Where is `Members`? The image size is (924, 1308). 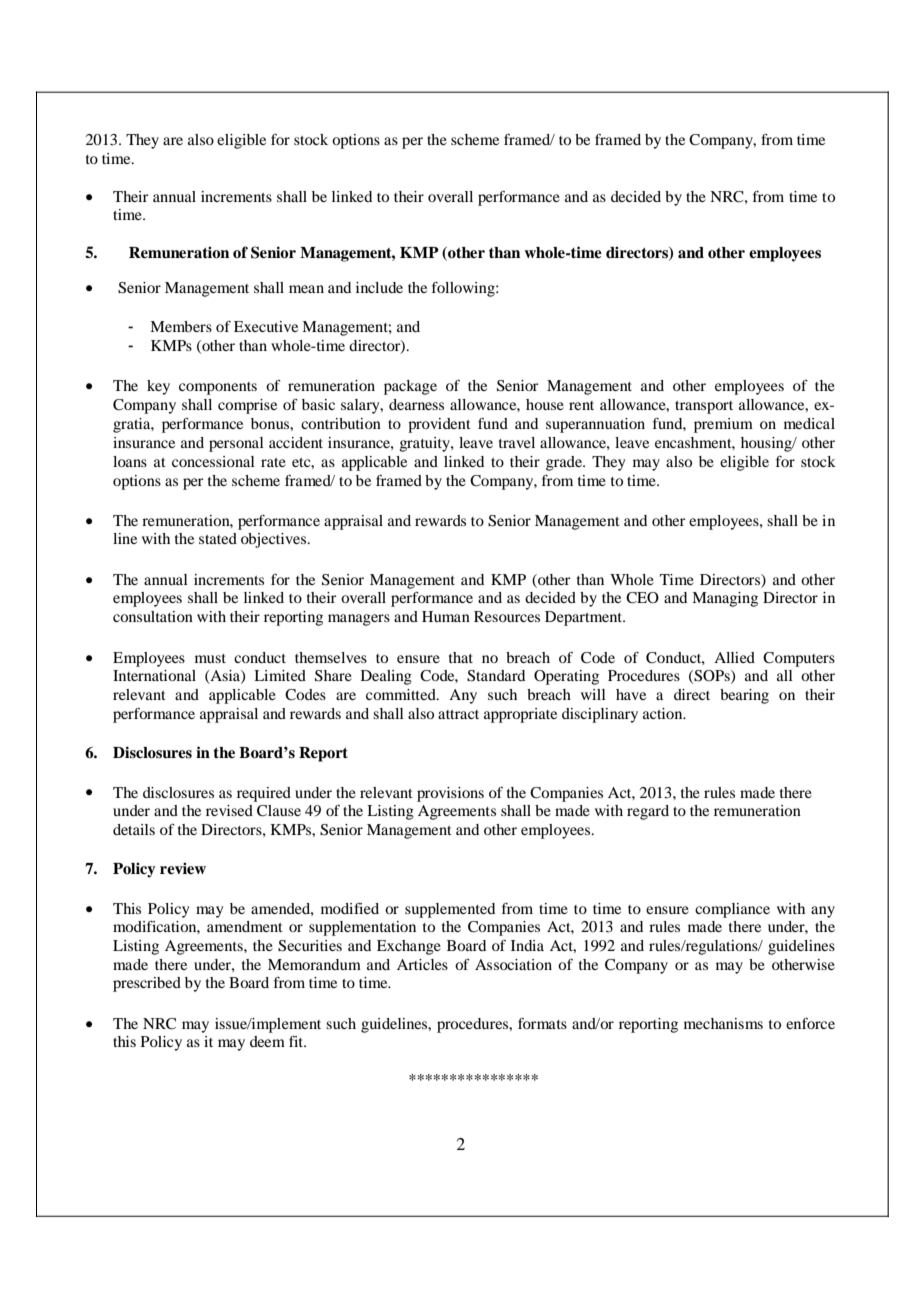
Members is located at coordinates (181, 326).
